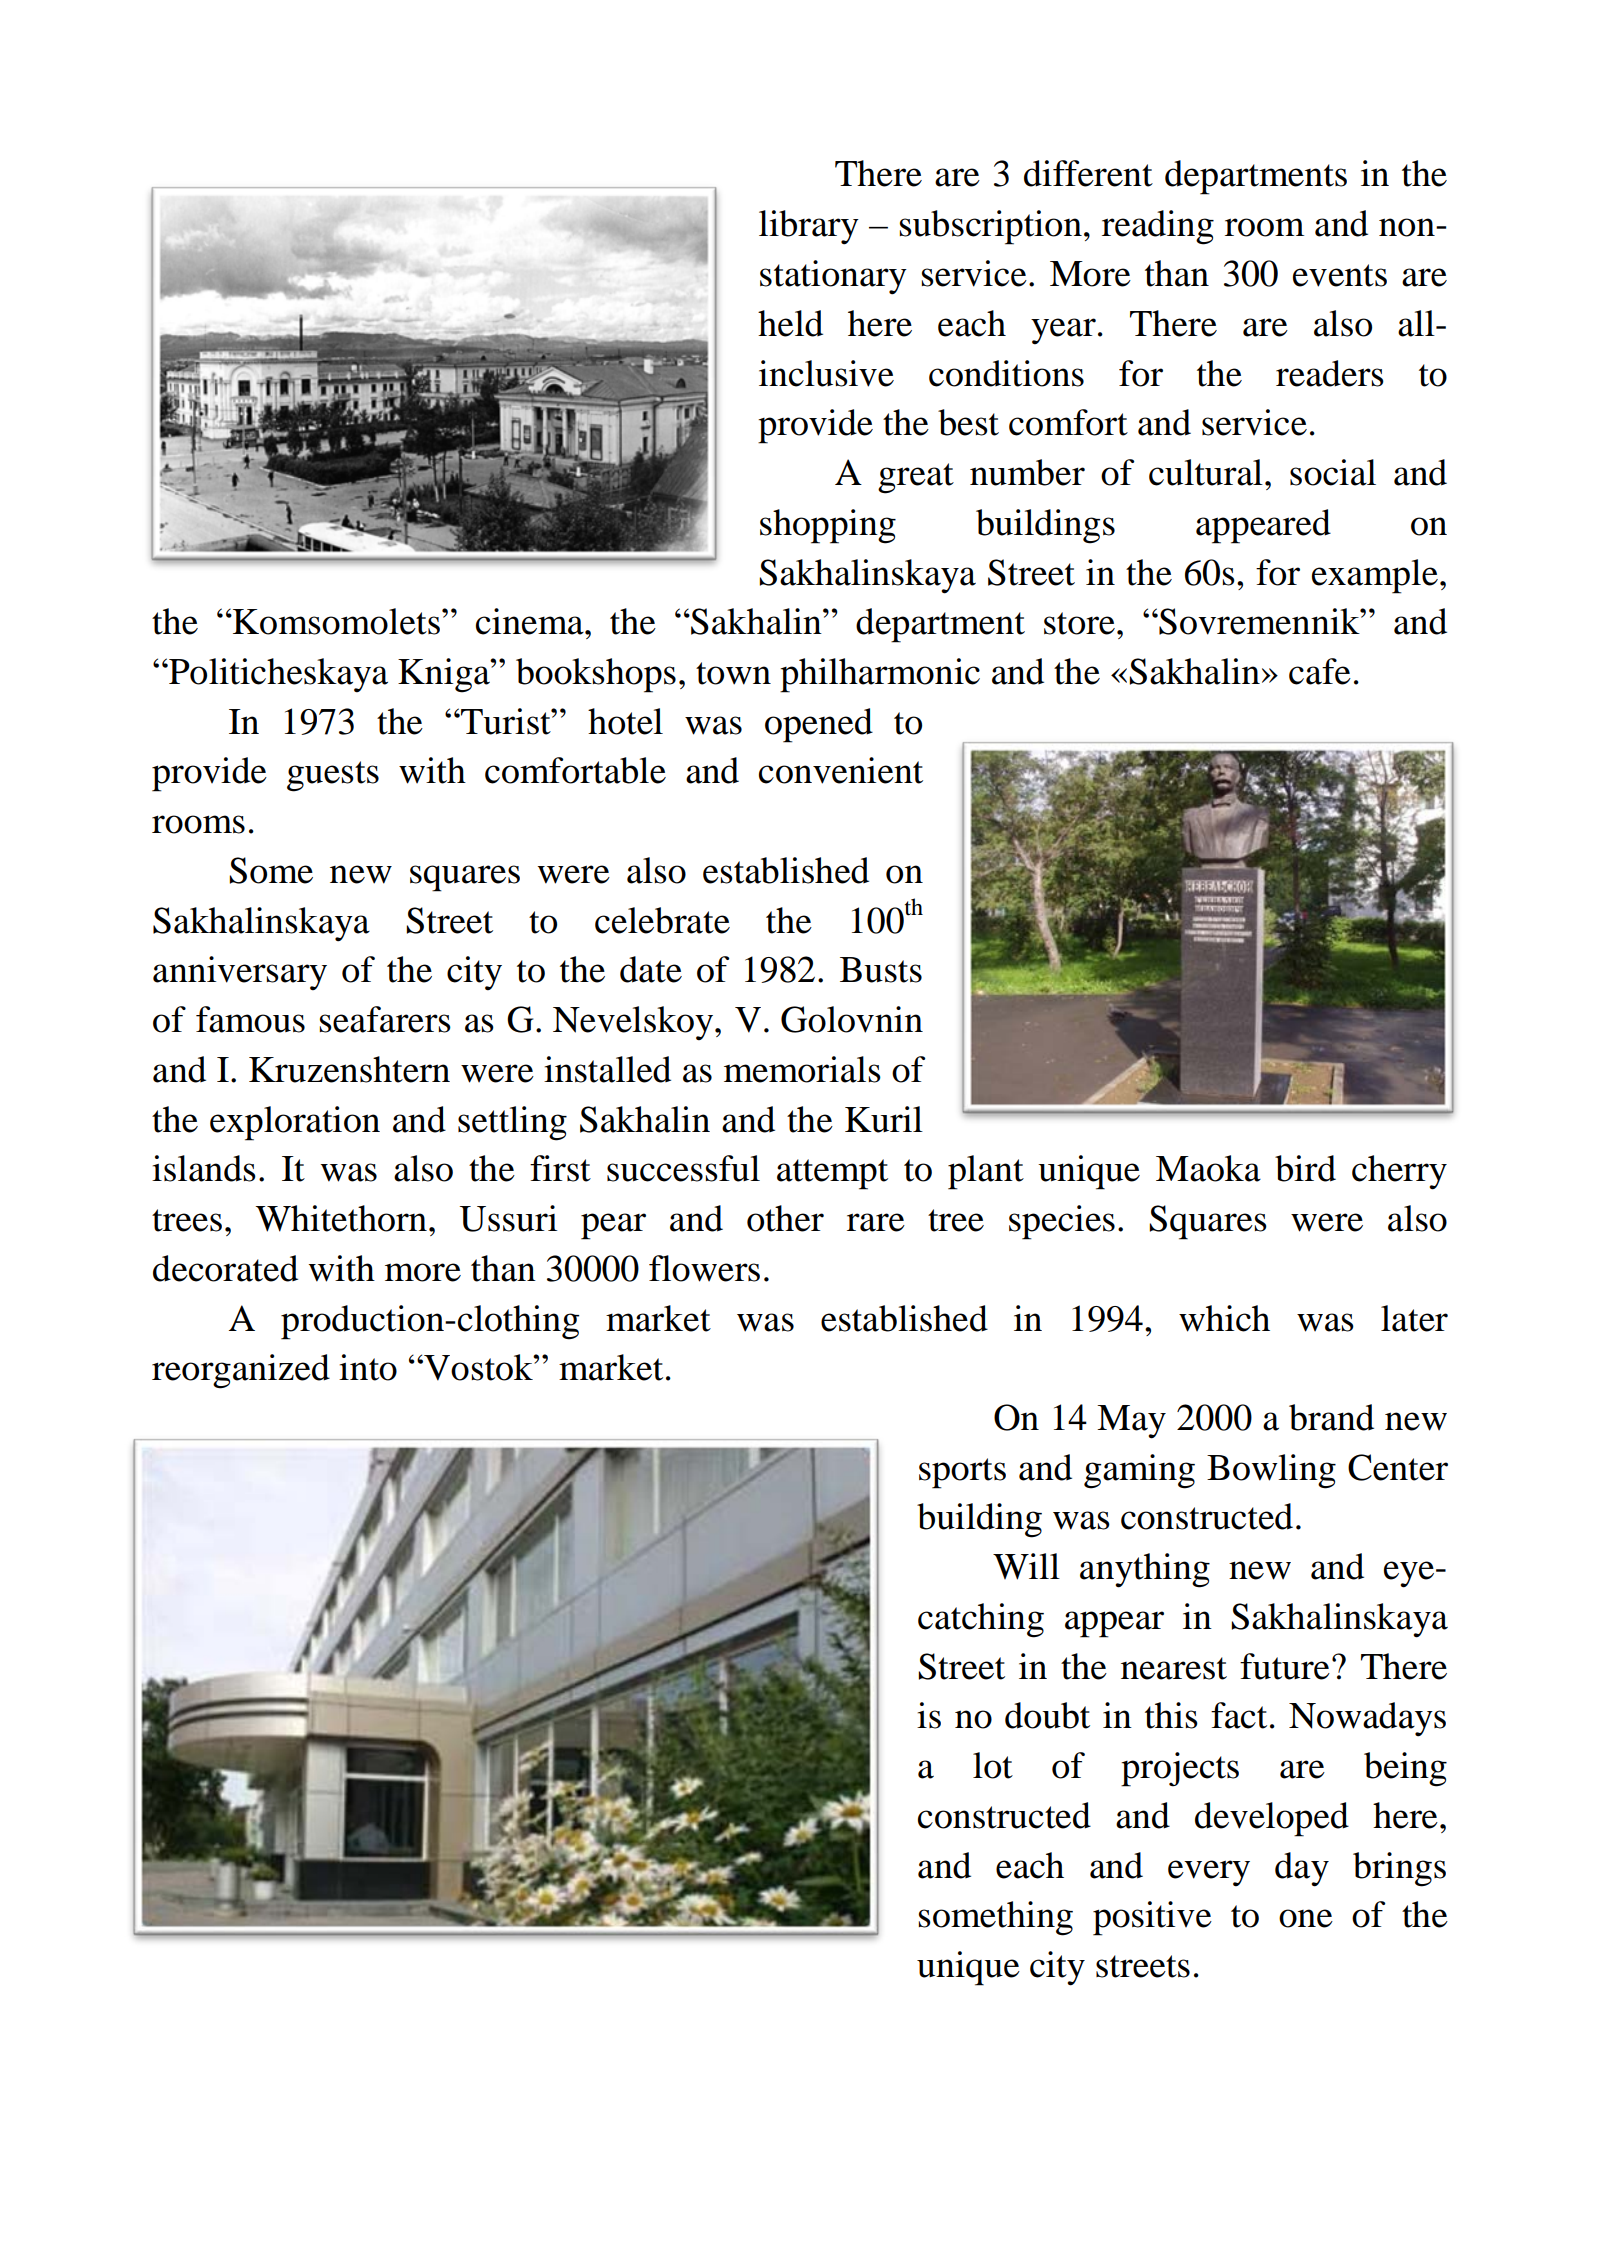 The image size is (1600, 2262). Describe the element at coordinates (1209, 1873) in the screenshot. I see `every` at that location.
